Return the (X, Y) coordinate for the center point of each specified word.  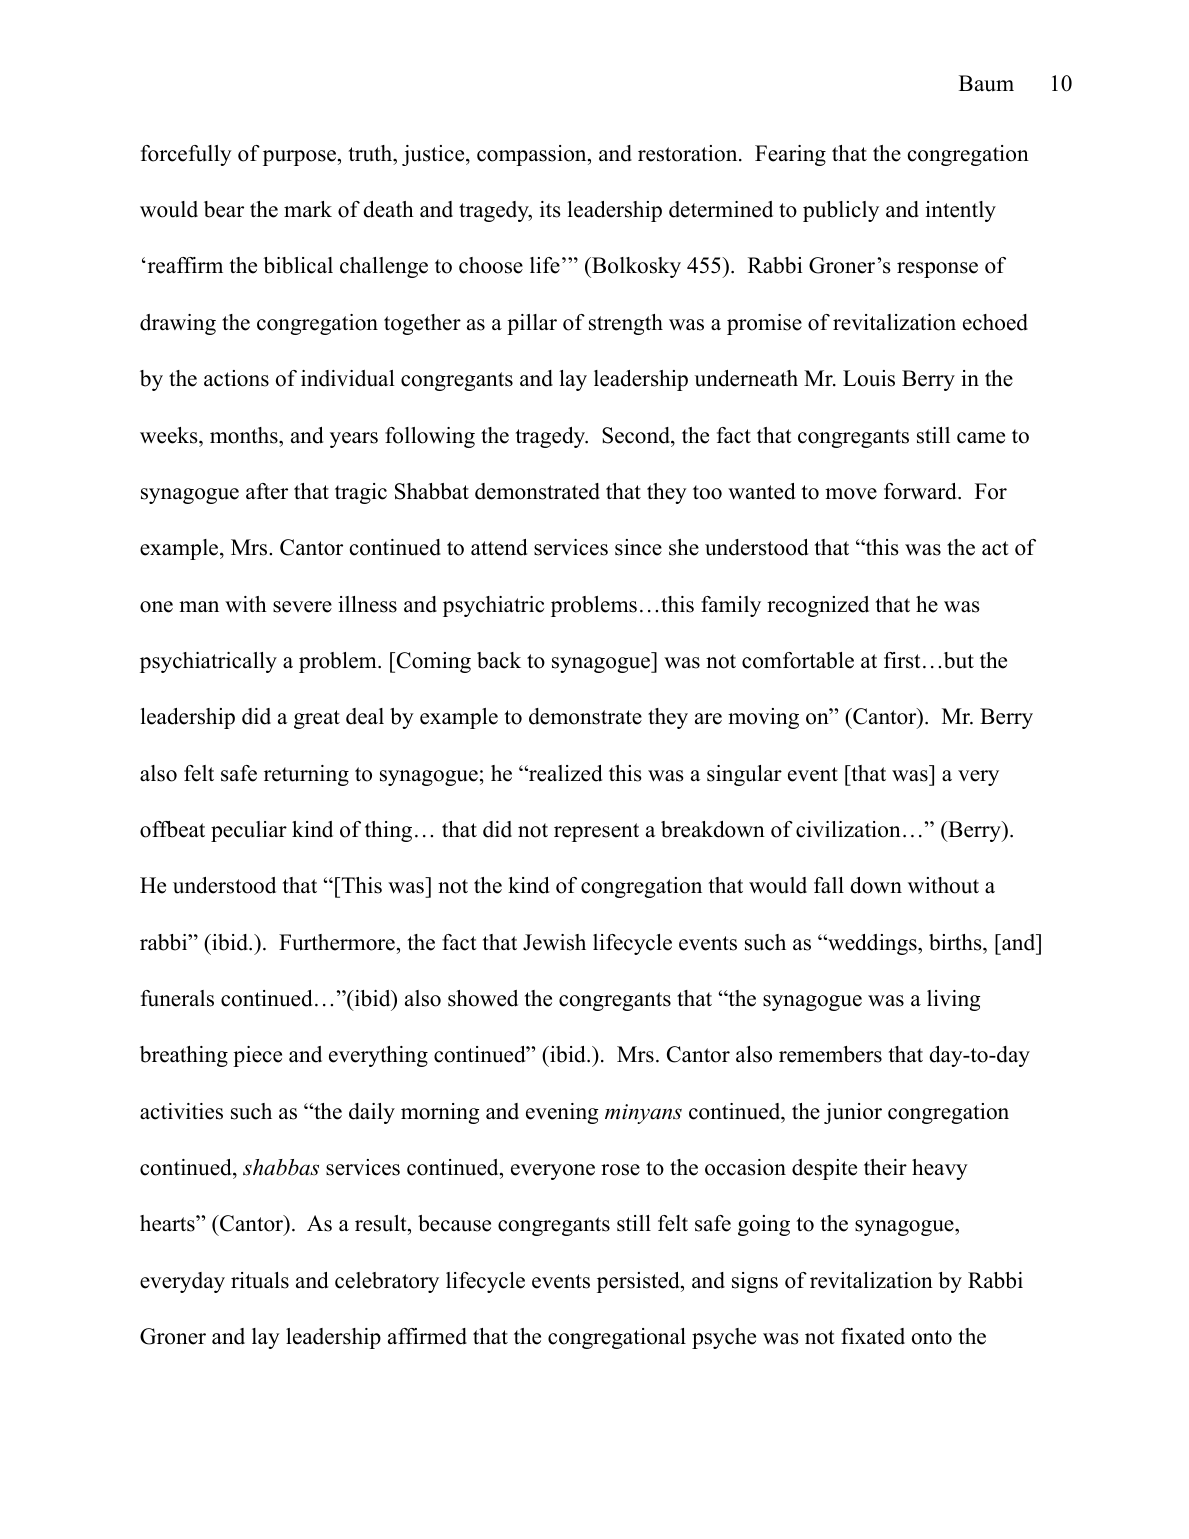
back (499, 660)
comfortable (798, 660)
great (317, 719)
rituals (260, 1280)
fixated (873, 1336)
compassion (533, 155)
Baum (986, 83)
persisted (639, 1282)
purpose (299, 158)
